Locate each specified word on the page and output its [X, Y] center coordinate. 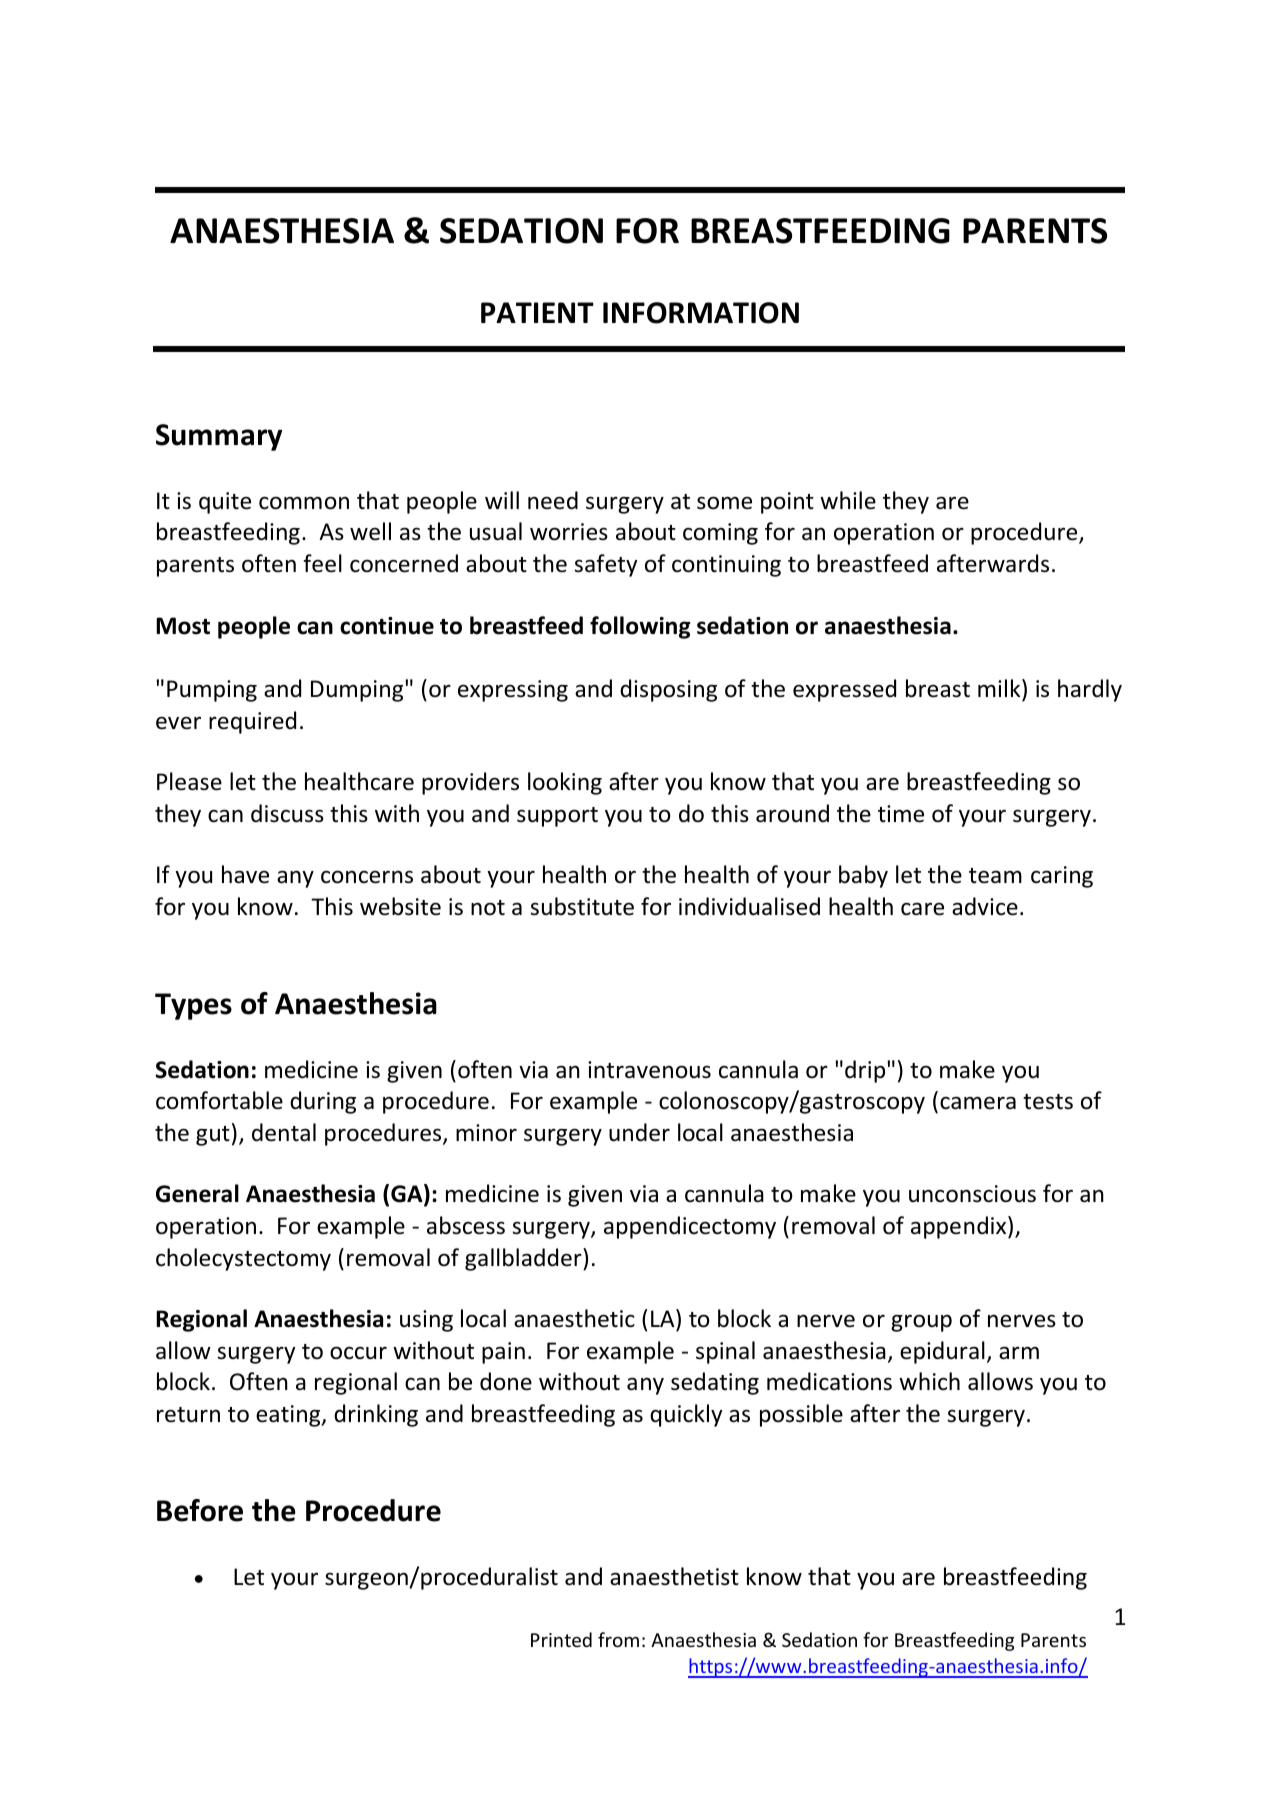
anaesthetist [674, 1576]
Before [200, 1510]
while [848, 500]
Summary [219, 437]
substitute [582, 906]
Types [193, 1006]
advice [985, 906]
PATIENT [537, 312]
